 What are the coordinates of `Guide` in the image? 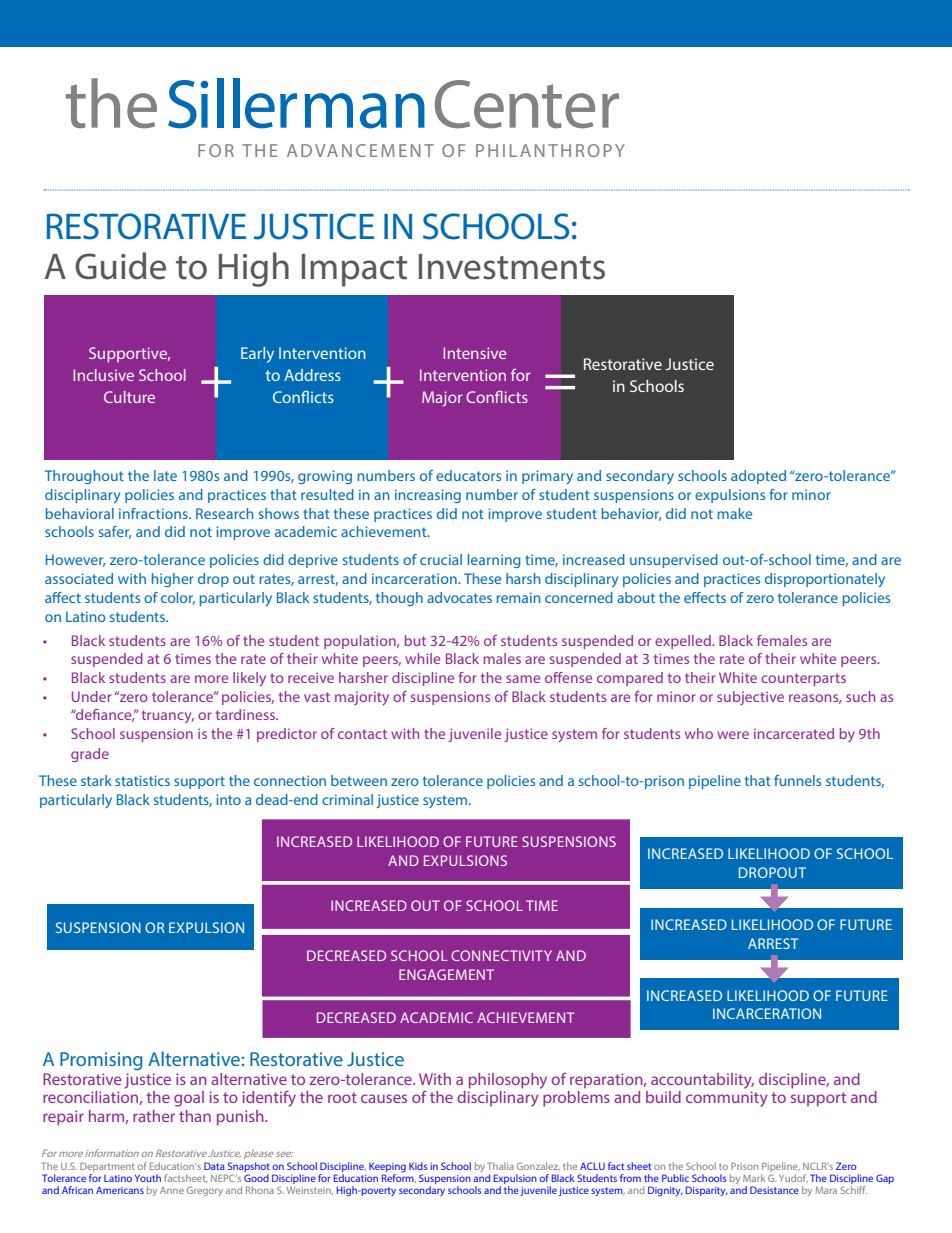 It's located at (120, 266).
